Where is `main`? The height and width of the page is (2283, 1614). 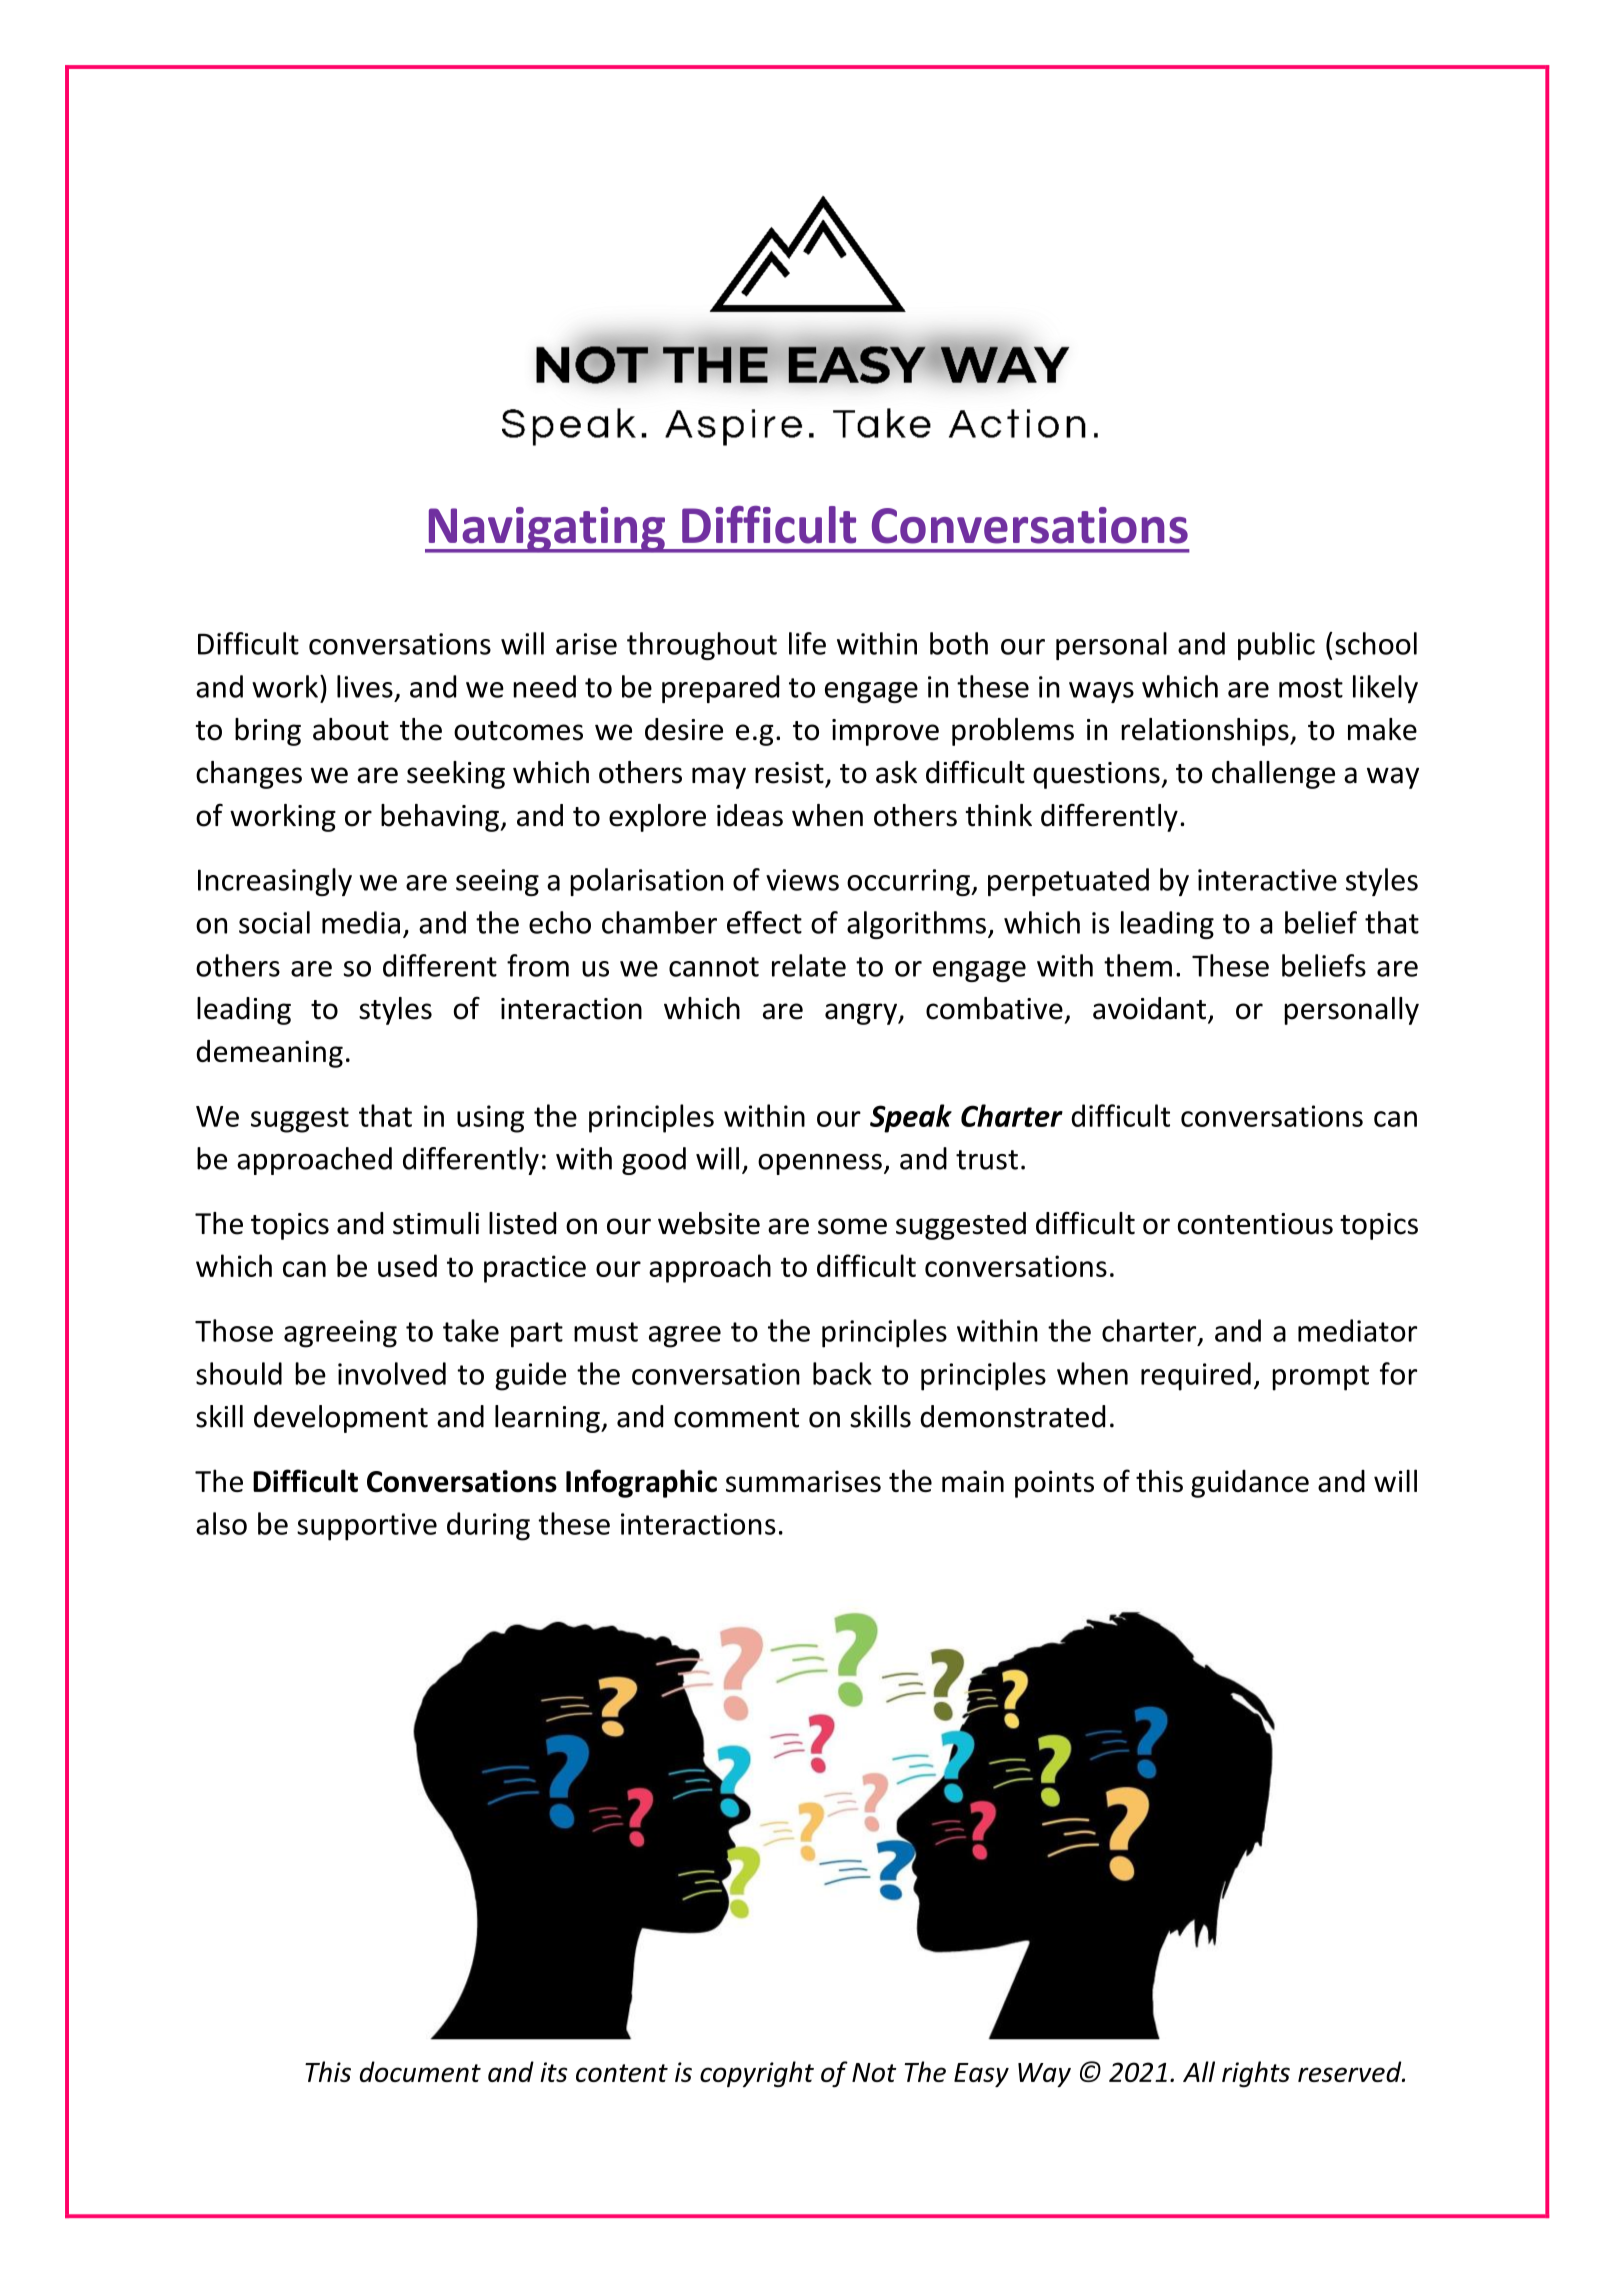 main is located at coordinates (973, 1481).
